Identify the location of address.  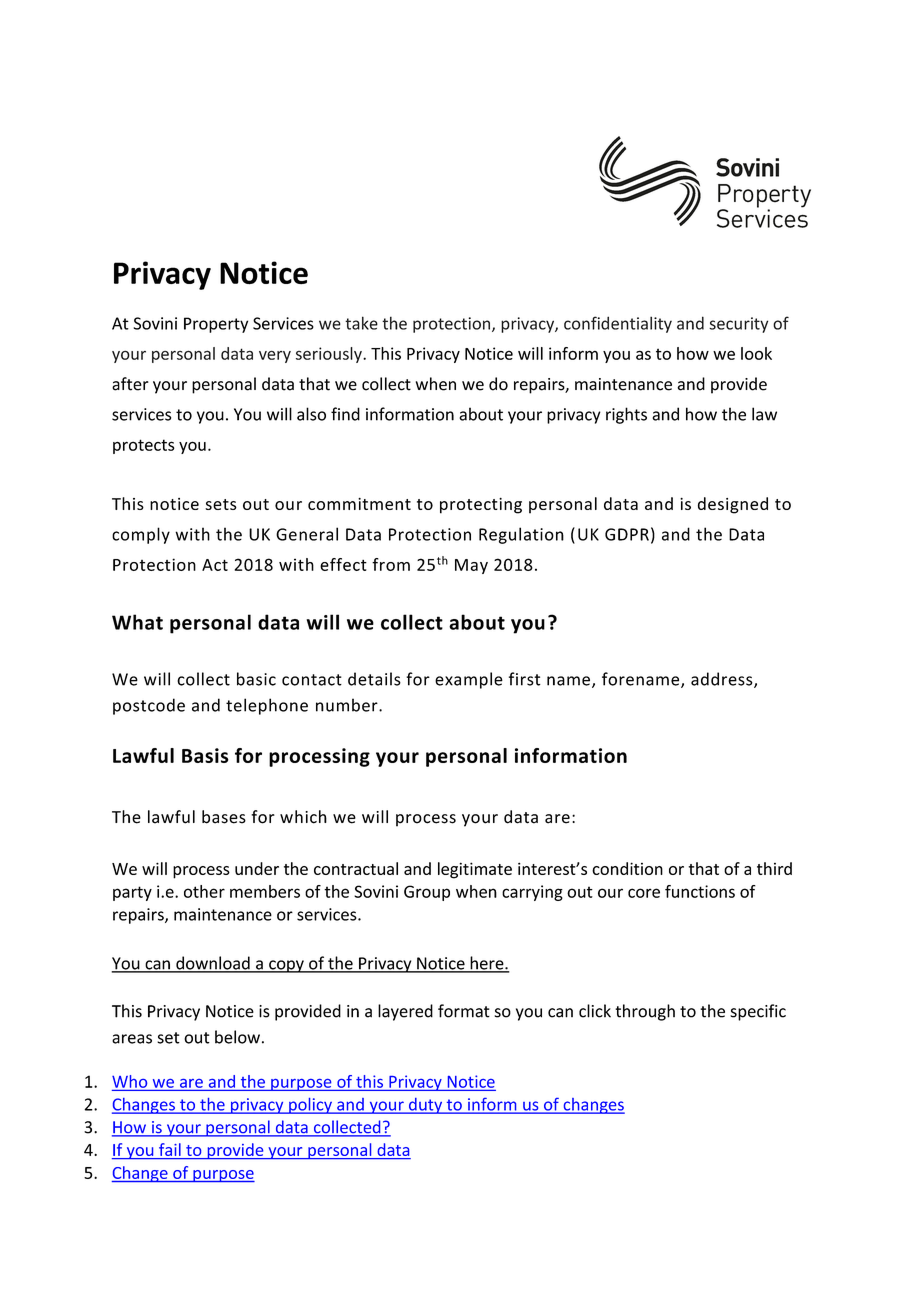
(723, 680).
